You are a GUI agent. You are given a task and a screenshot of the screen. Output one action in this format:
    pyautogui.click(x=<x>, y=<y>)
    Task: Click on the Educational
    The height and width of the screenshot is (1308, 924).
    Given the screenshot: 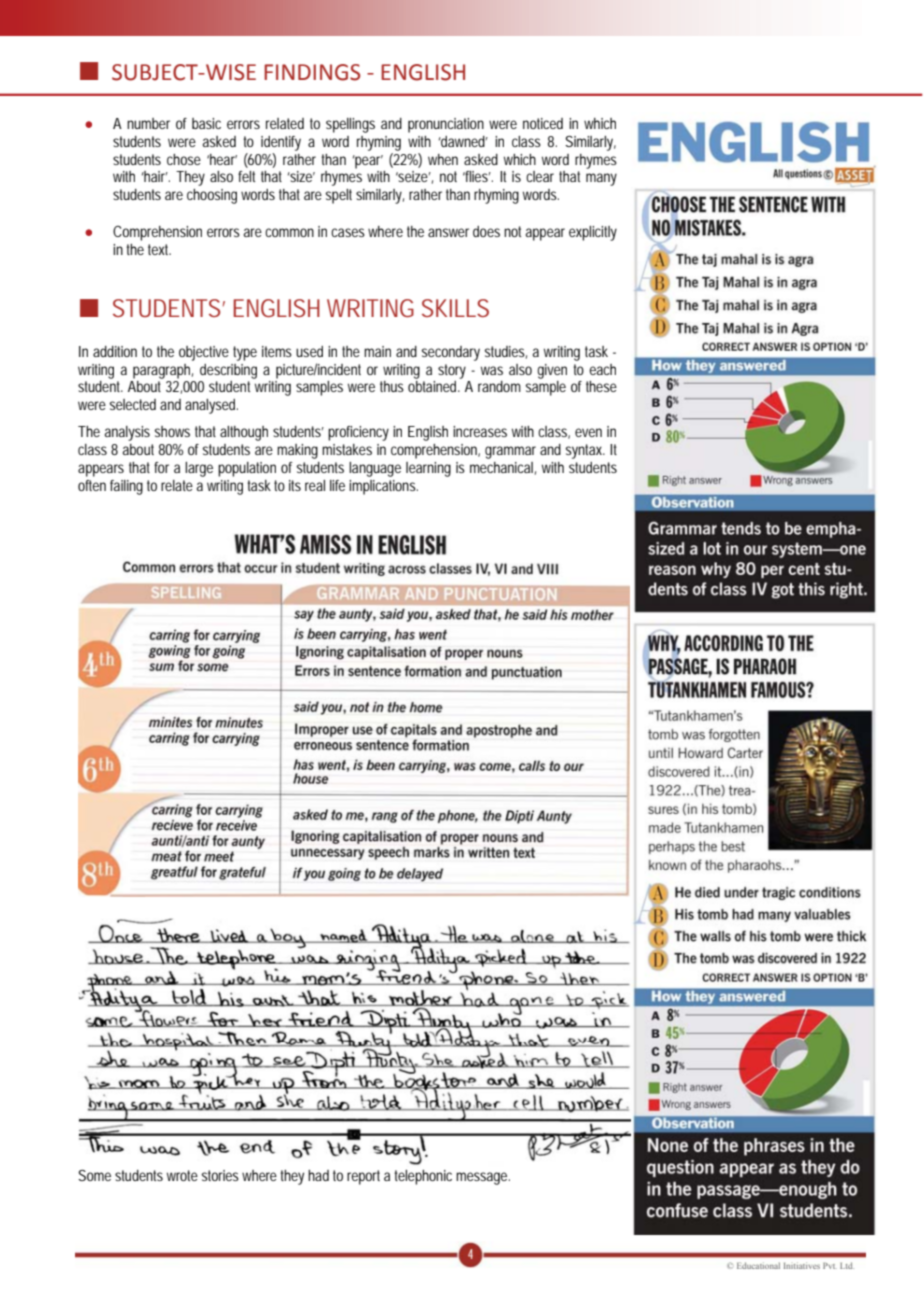 What is the action you would take?
    pyautogui.click(x=758, y=1265)
